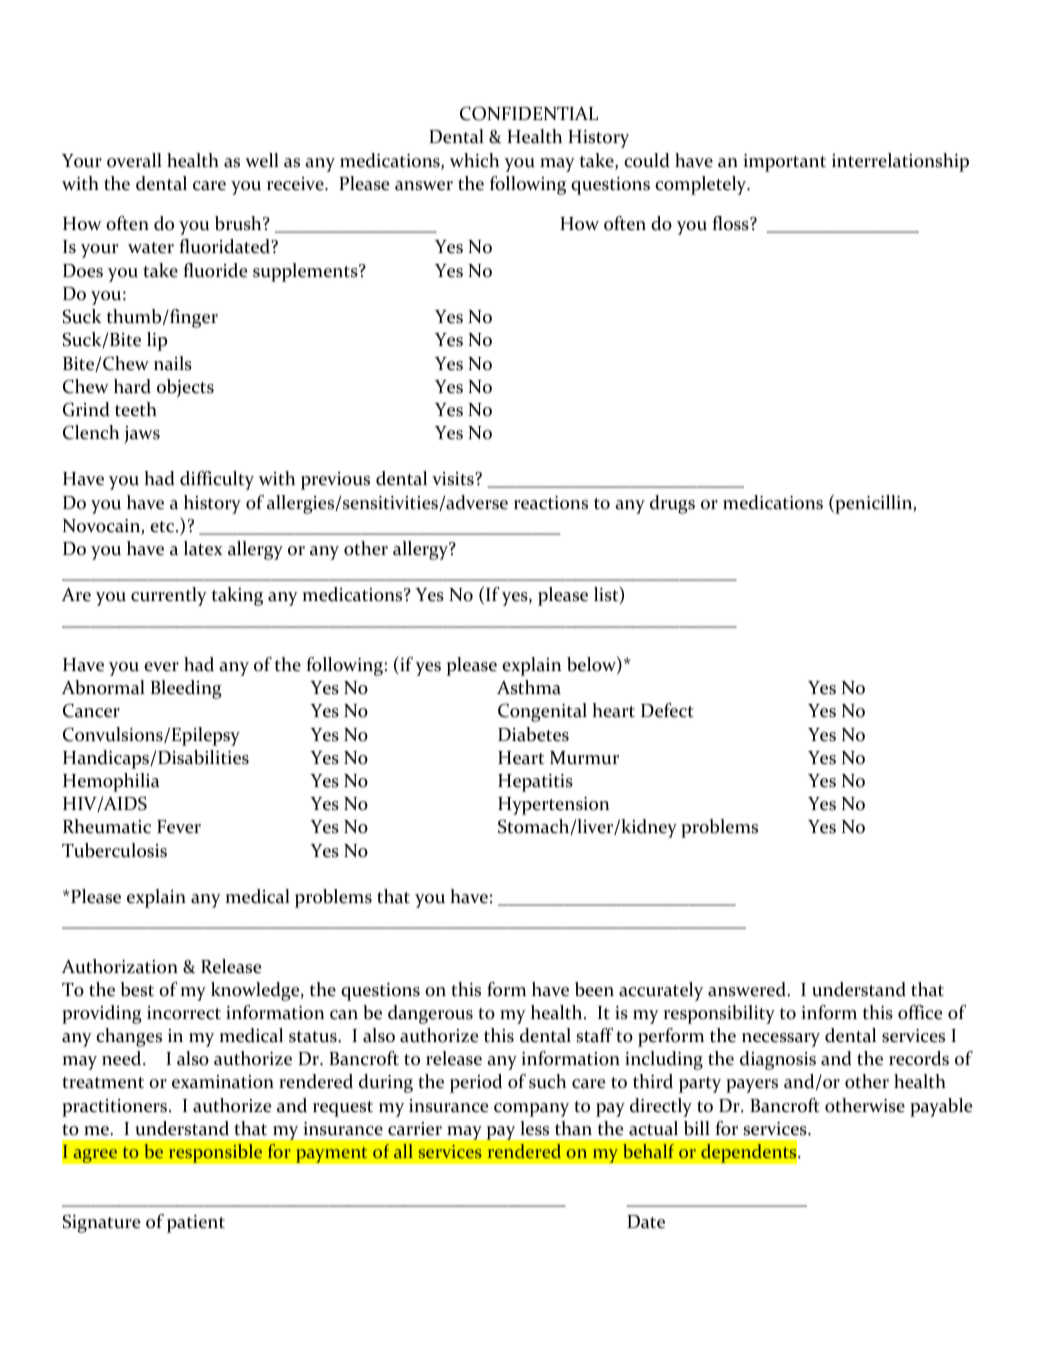 Image resolution: width=1057 pixels, height=1368 pixels. I want to click on payable, so click(941, 1107).
